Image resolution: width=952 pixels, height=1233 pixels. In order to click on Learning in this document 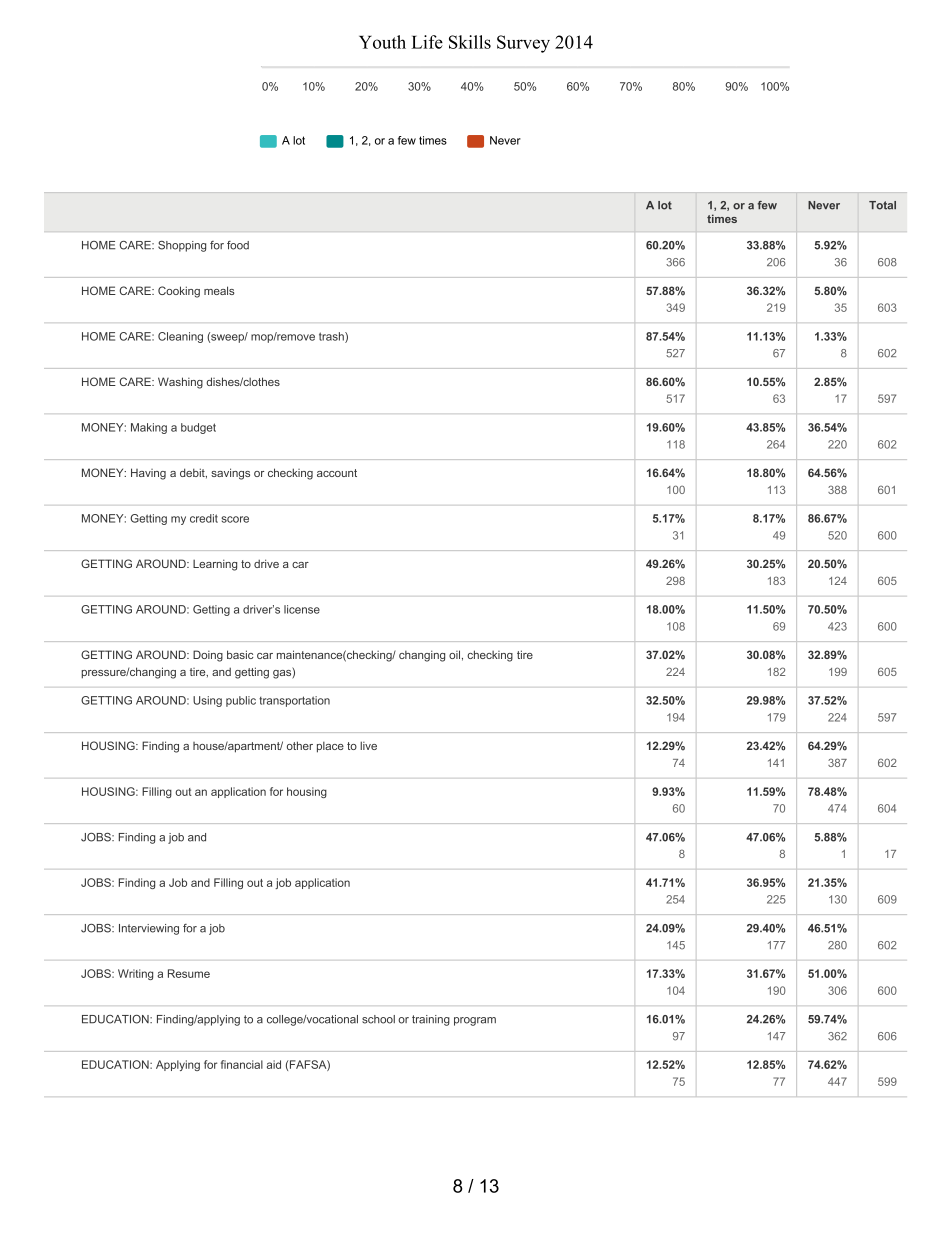, I will do `click(215, 565)`.
